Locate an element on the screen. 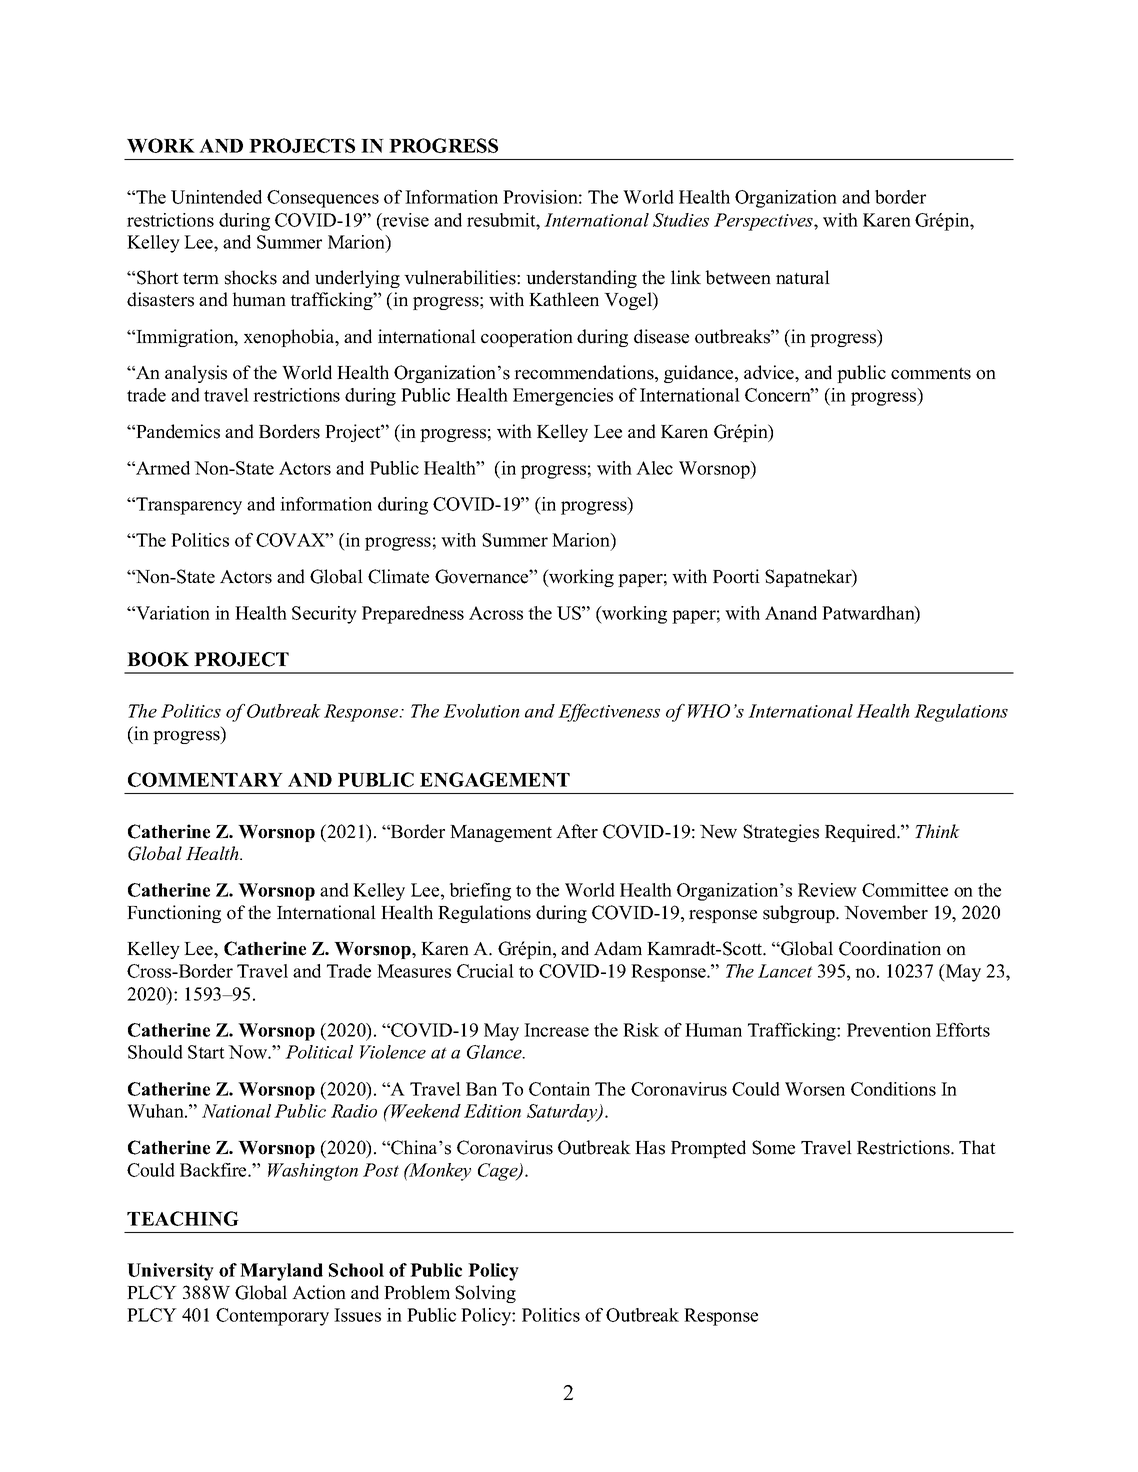 Image resolution: width=1138 pixels, height=1472 pixels. Unintended is located at coordinates (216, 197).
